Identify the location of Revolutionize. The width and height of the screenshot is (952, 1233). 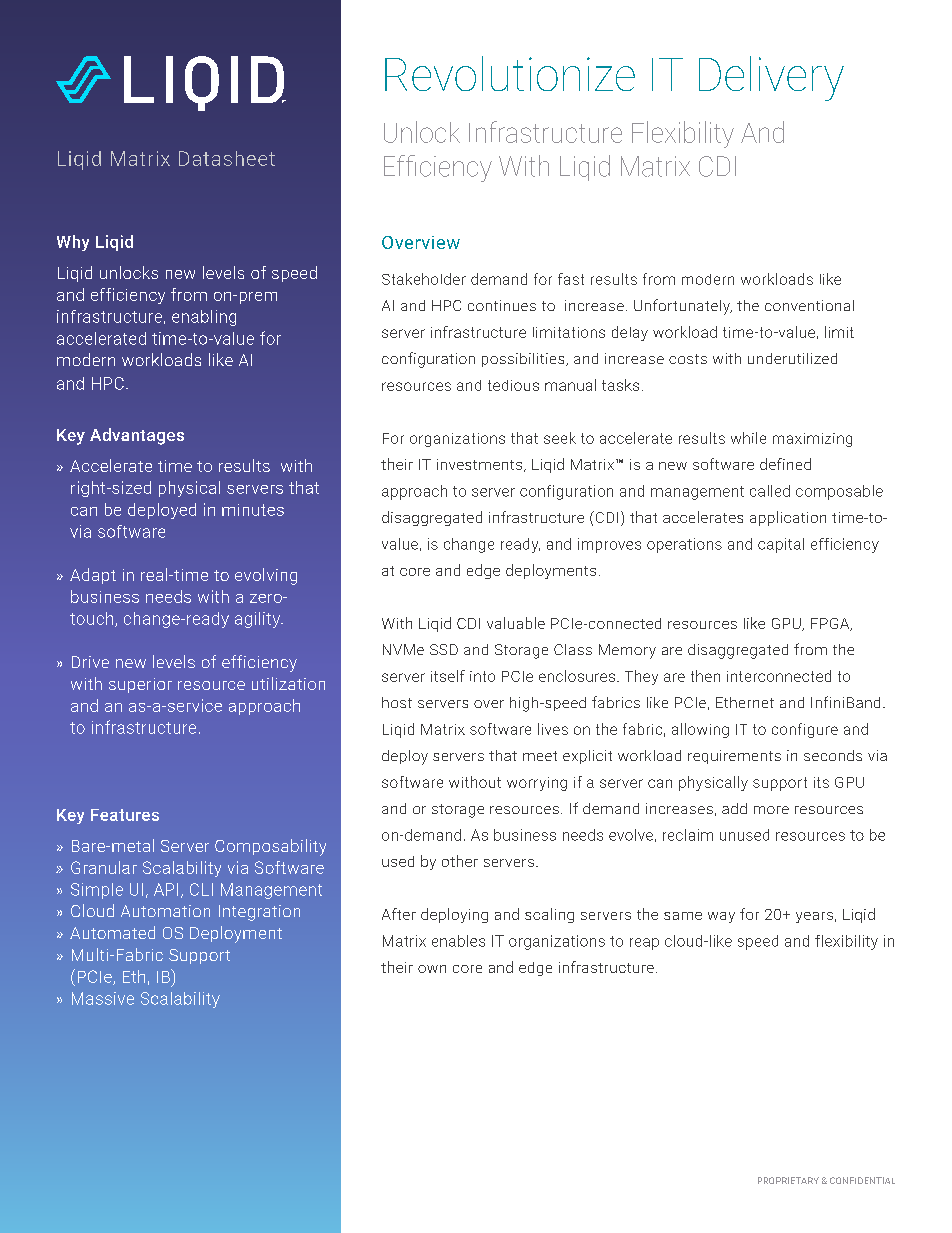
(510, 73).
